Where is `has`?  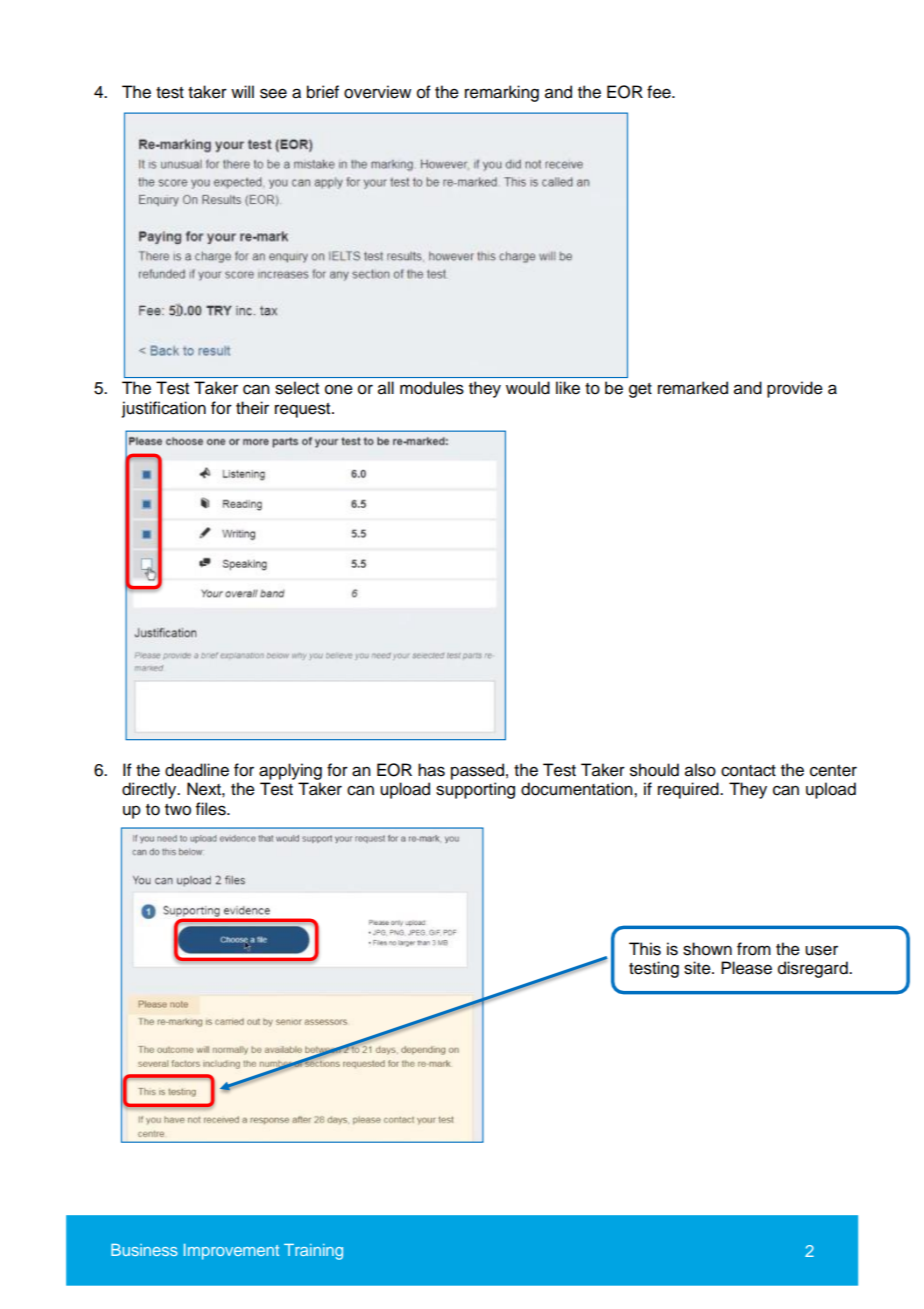 has is located at coordinates (431, 770).
